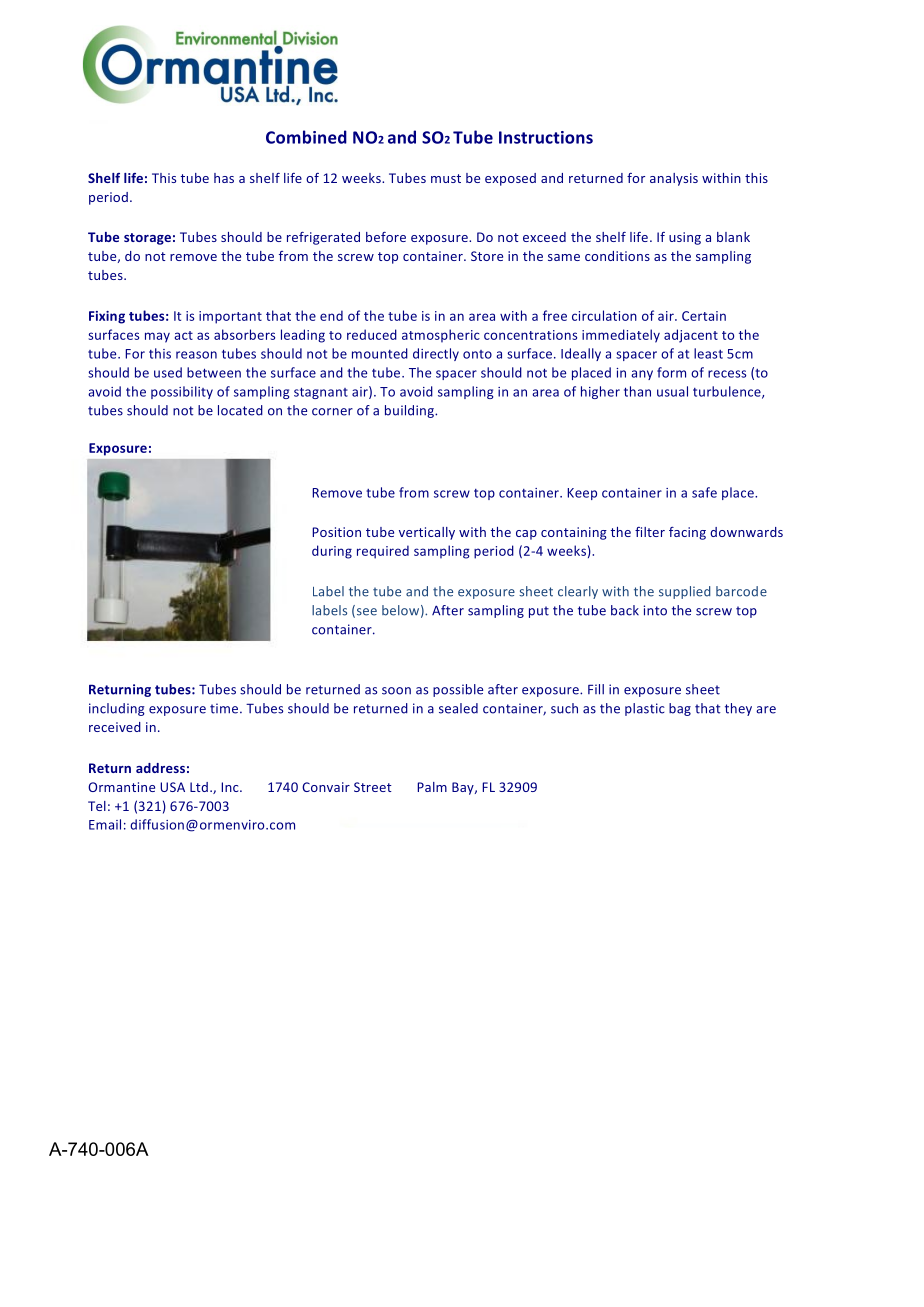 The image size is (924, 1307). Describe the element at coordinates (427, 533) in the screenshot. I see `vertically` at that location.
